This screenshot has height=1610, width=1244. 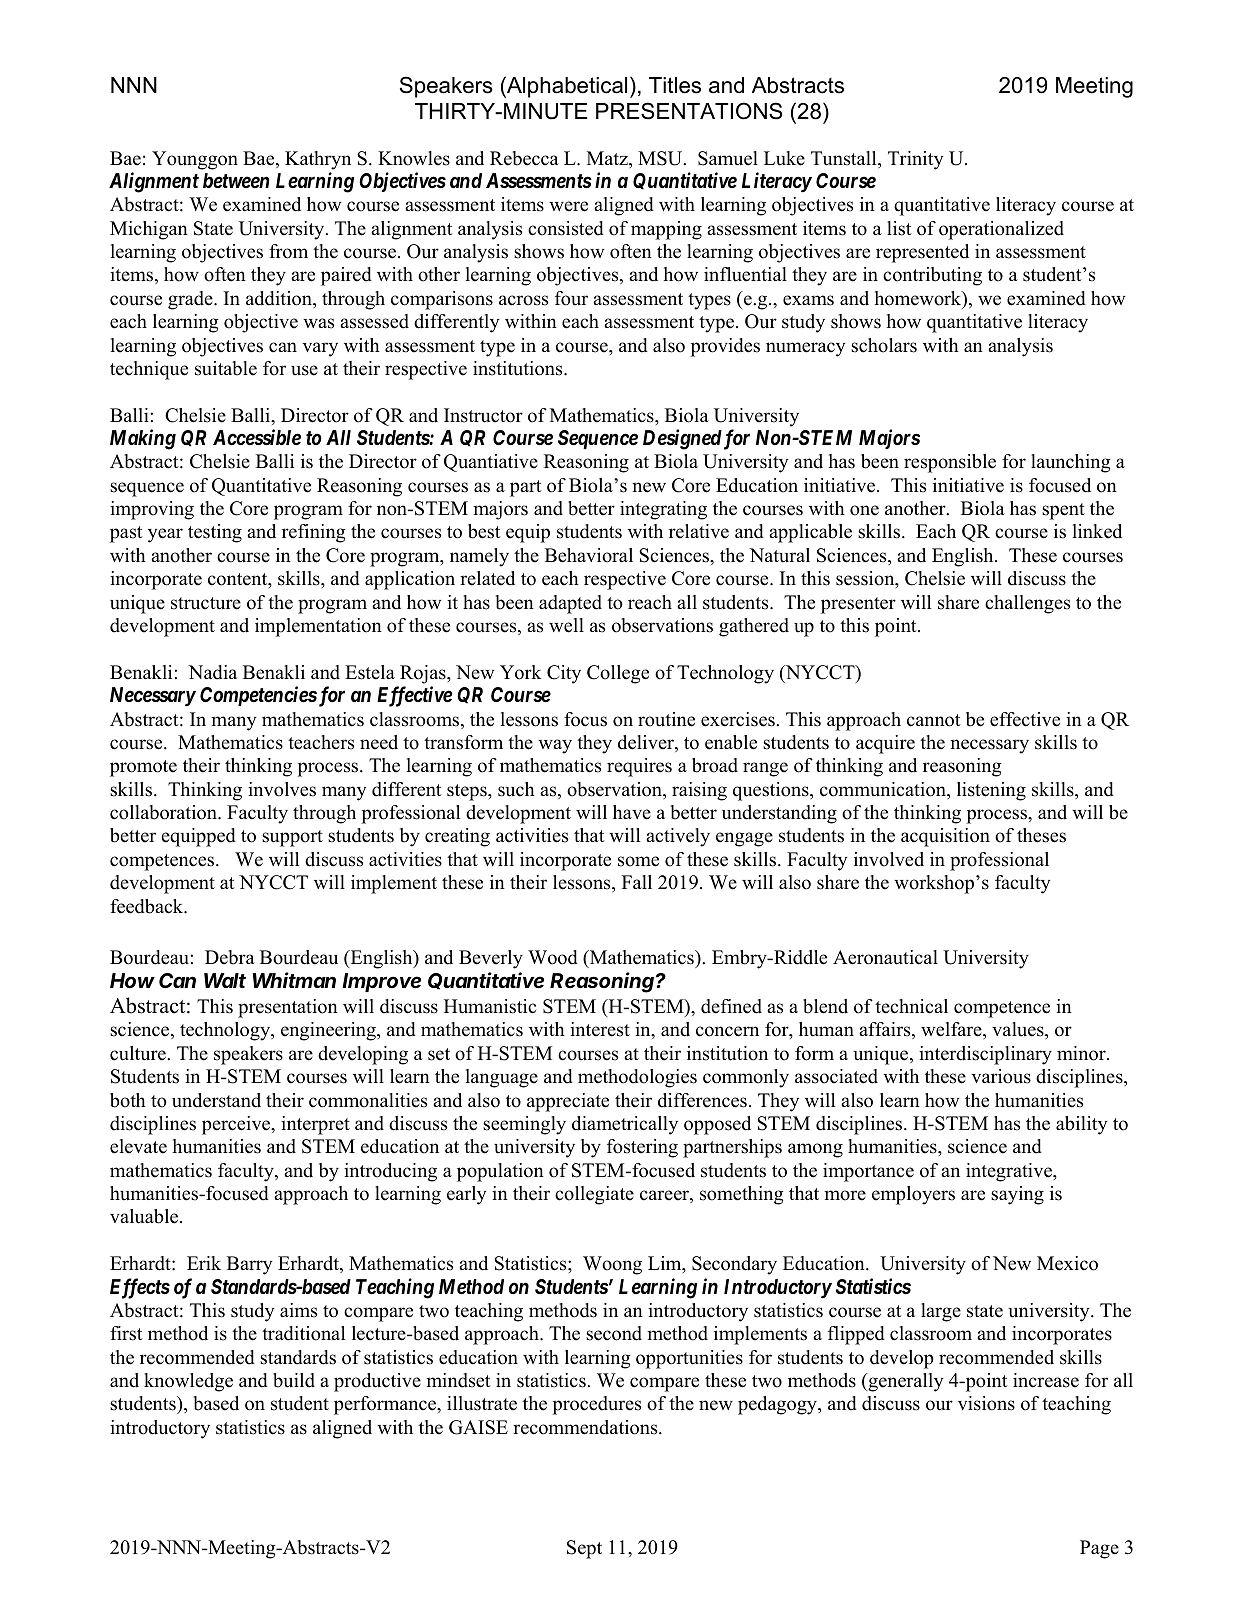 What do you see at coordinates (236, 180) in the screenshot?
I see `between` at bounding box center [236, 180].
